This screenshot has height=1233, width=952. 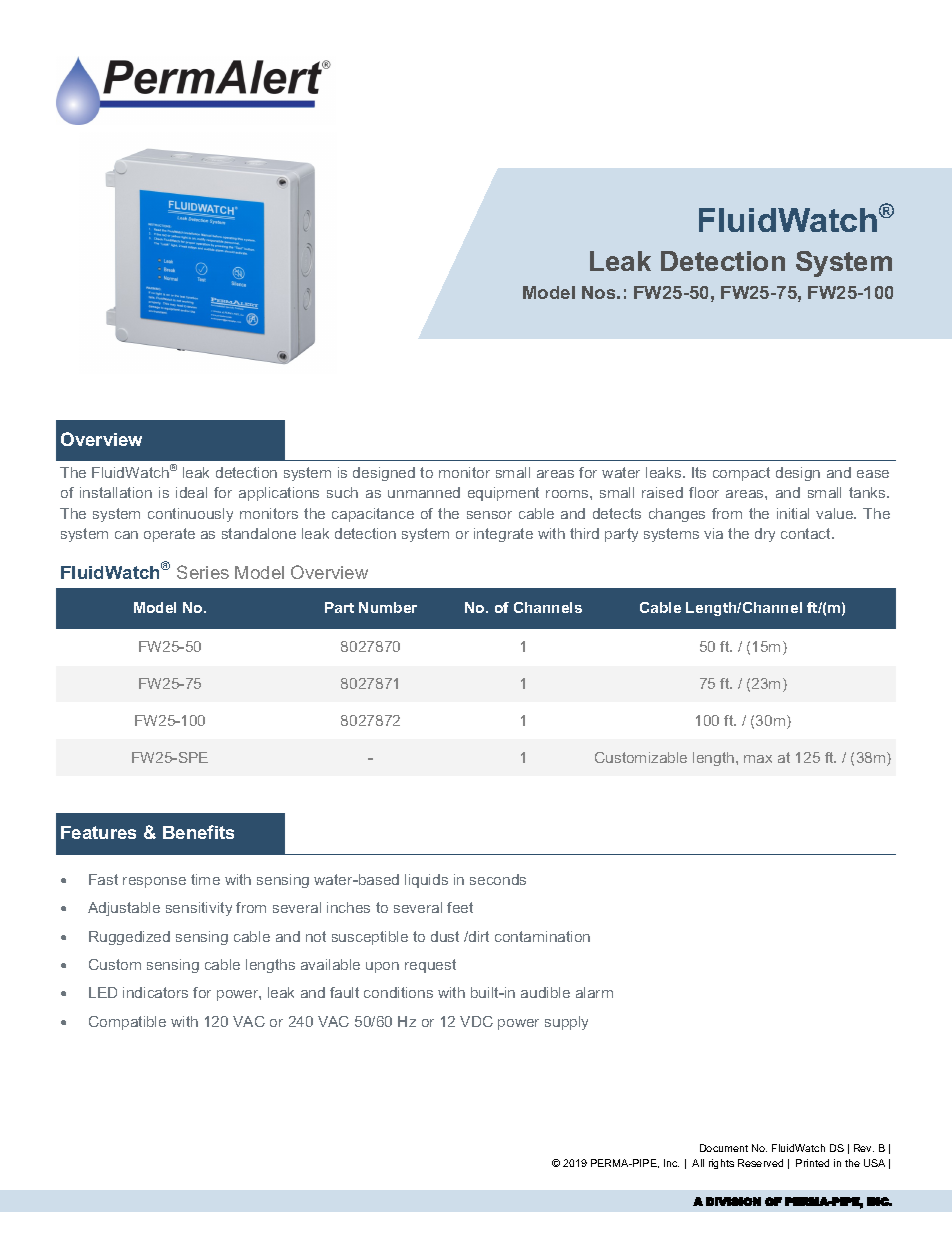 What do you see at coordinates (760, 1163) in the screenshot?
I see `Reserved` at bounding box center [760, 1163].
